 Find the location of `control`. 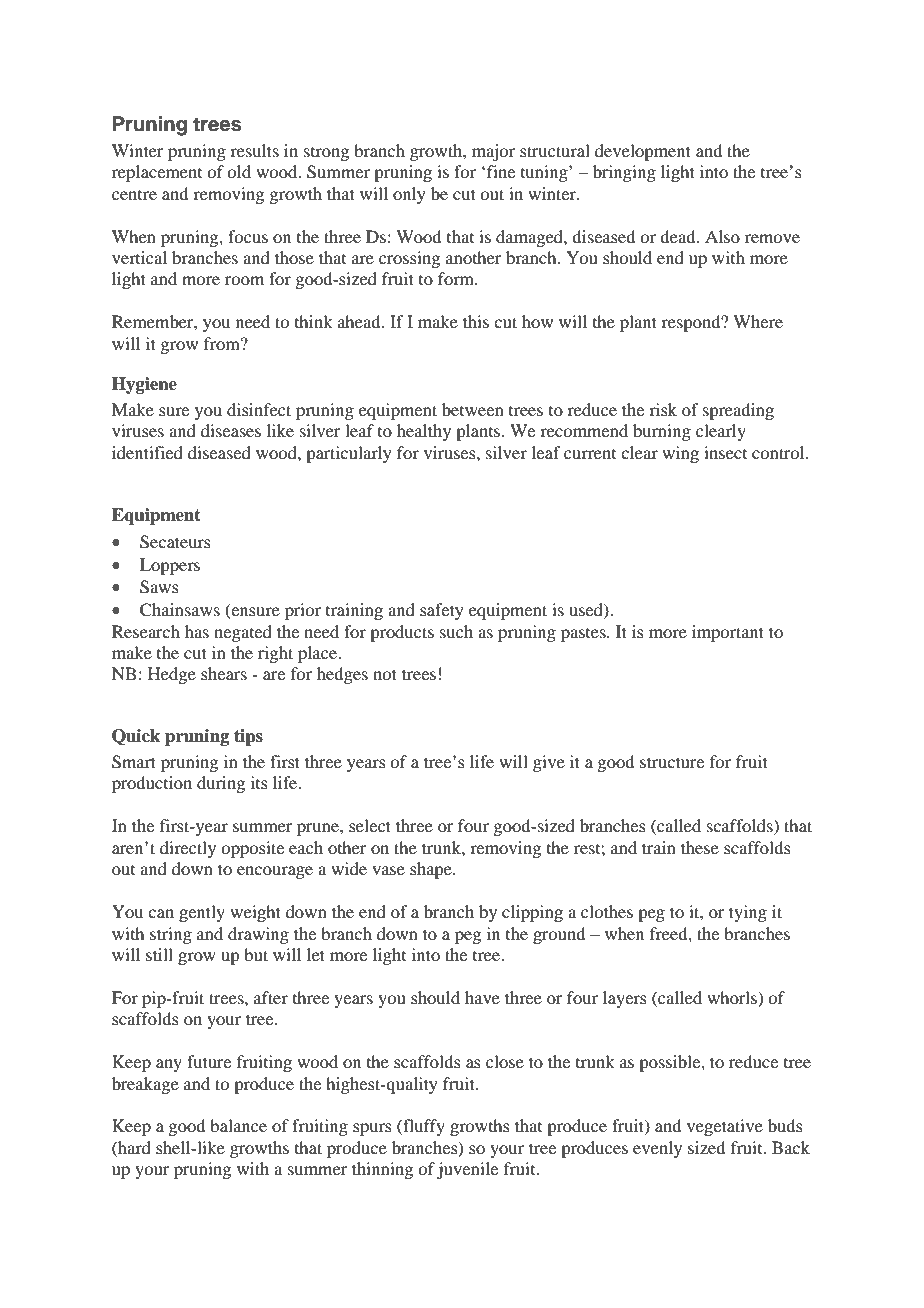

control is located at coordinates (779, 452).
